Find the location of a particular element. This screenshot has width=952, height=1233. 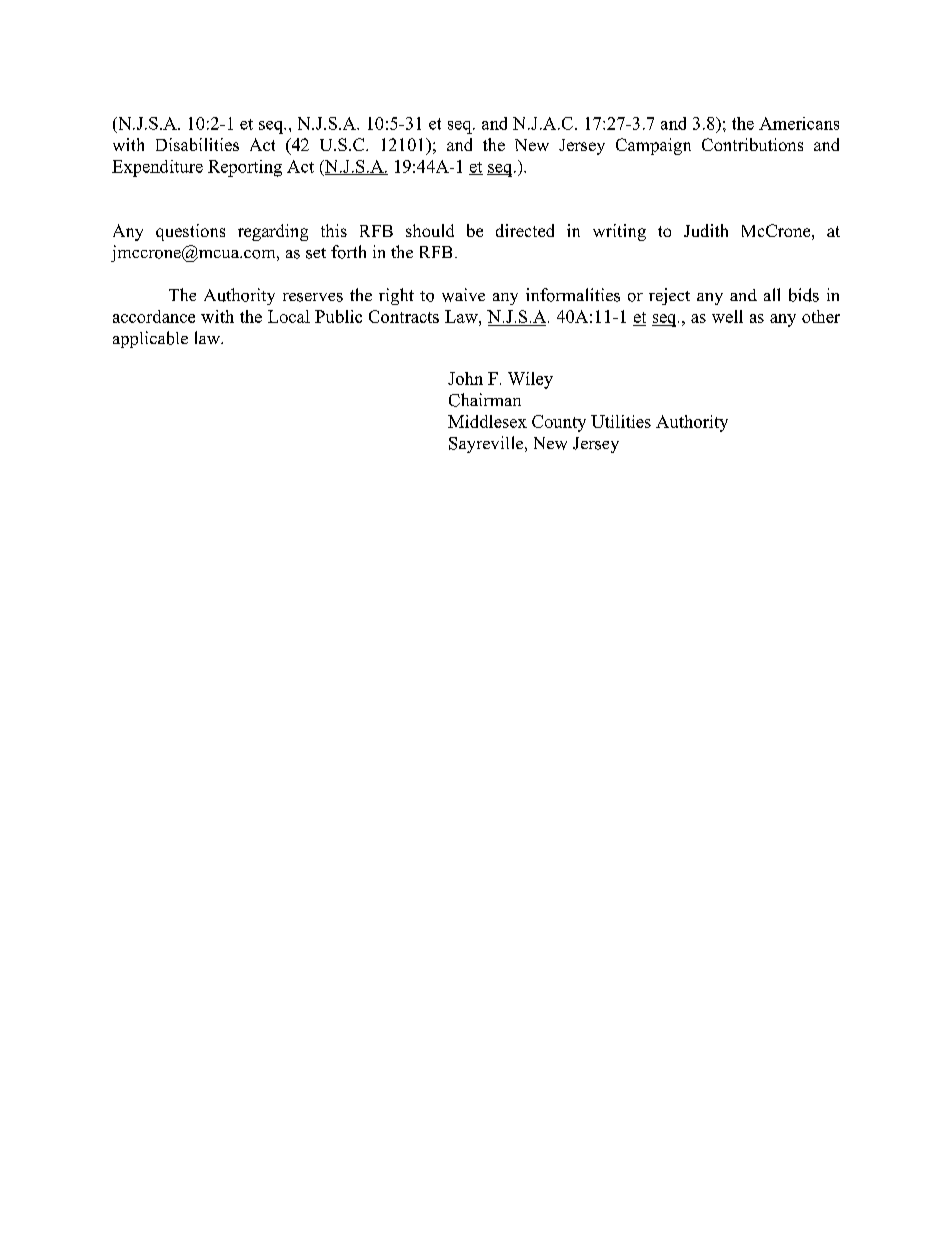

applicable is located at coordinates (150, 339).
